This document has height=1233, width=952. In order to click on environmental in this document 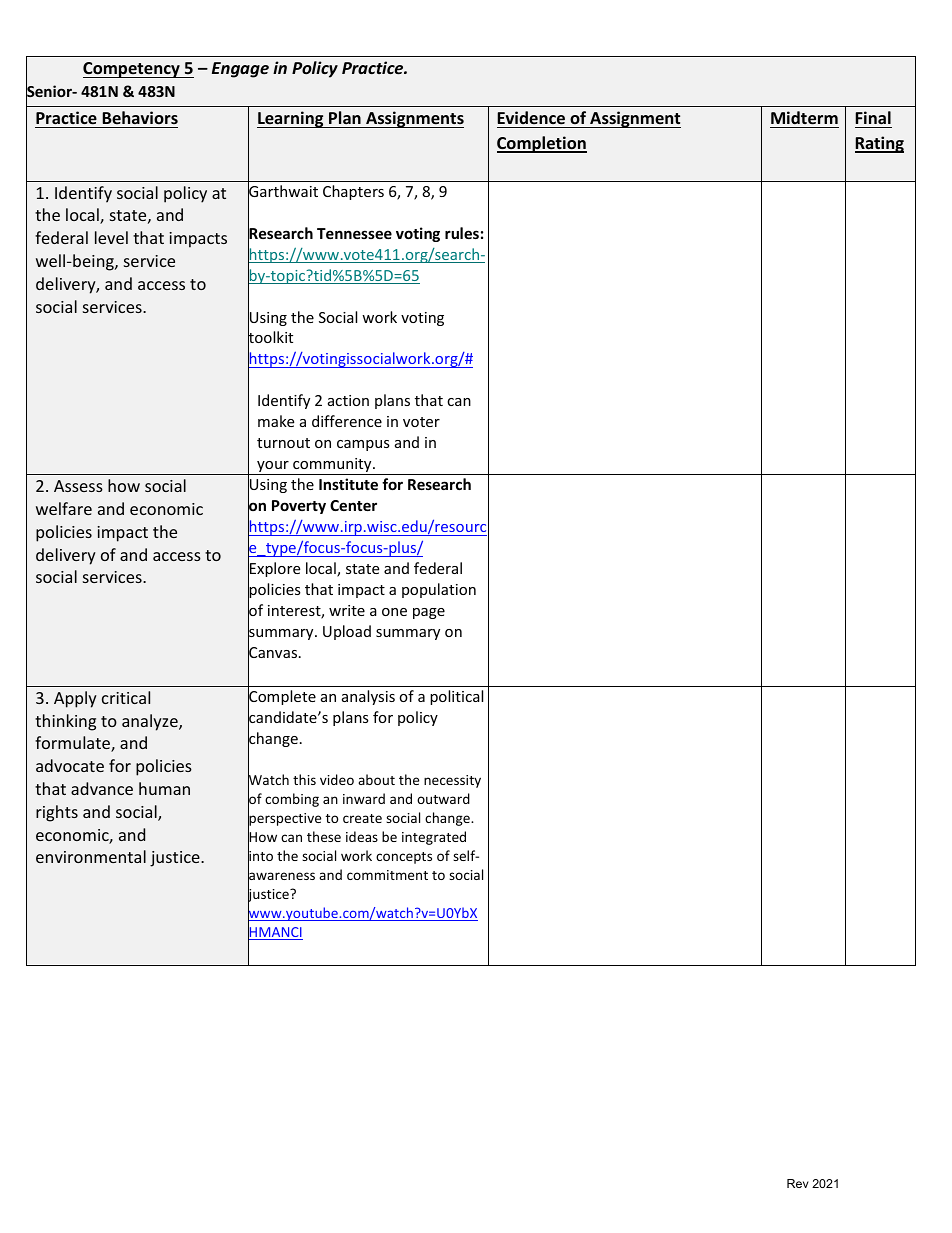, I will do `click(91, 856)`.
